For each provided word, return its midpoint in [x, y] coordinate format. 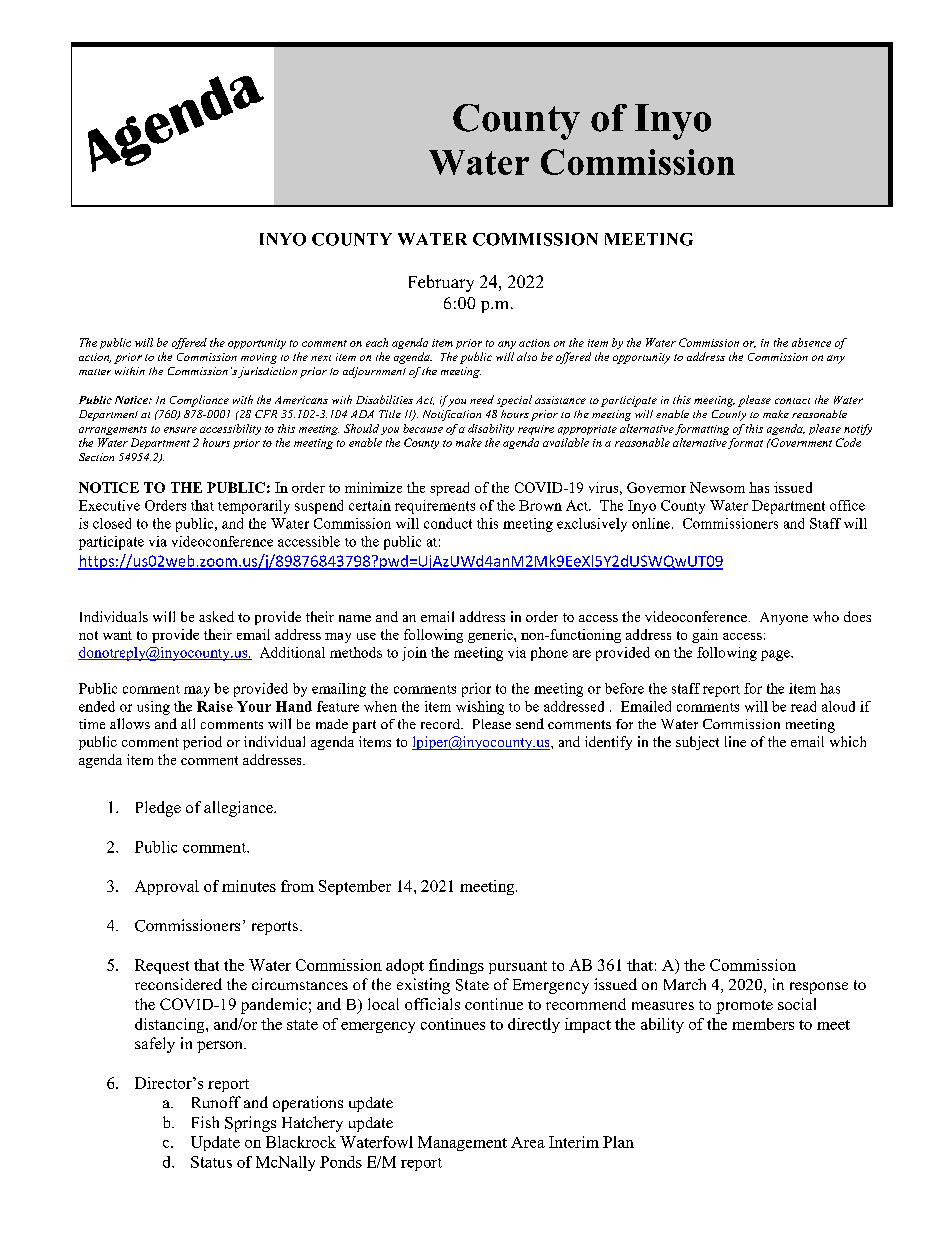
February [441, 283]
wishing [480, 708]
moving [259, 358]
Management [462, 1143]
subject [697, 743]
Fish [205, 1122]
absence [811, 342]
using [153, 708]
